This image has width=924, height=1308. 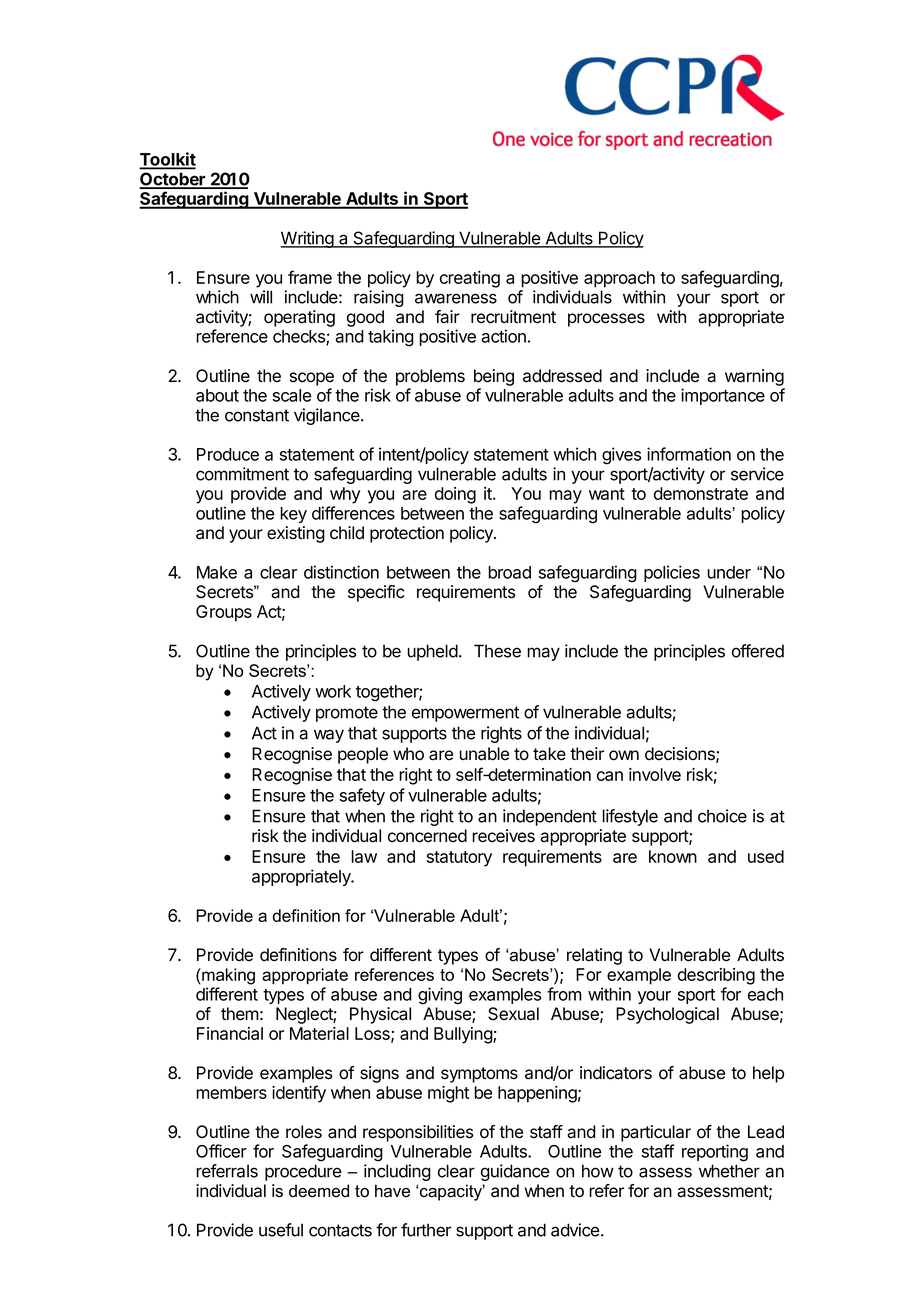 What do you see at coordinates (228, 454) in the image?
I see `Produce` at bounding box center [228, 454].
